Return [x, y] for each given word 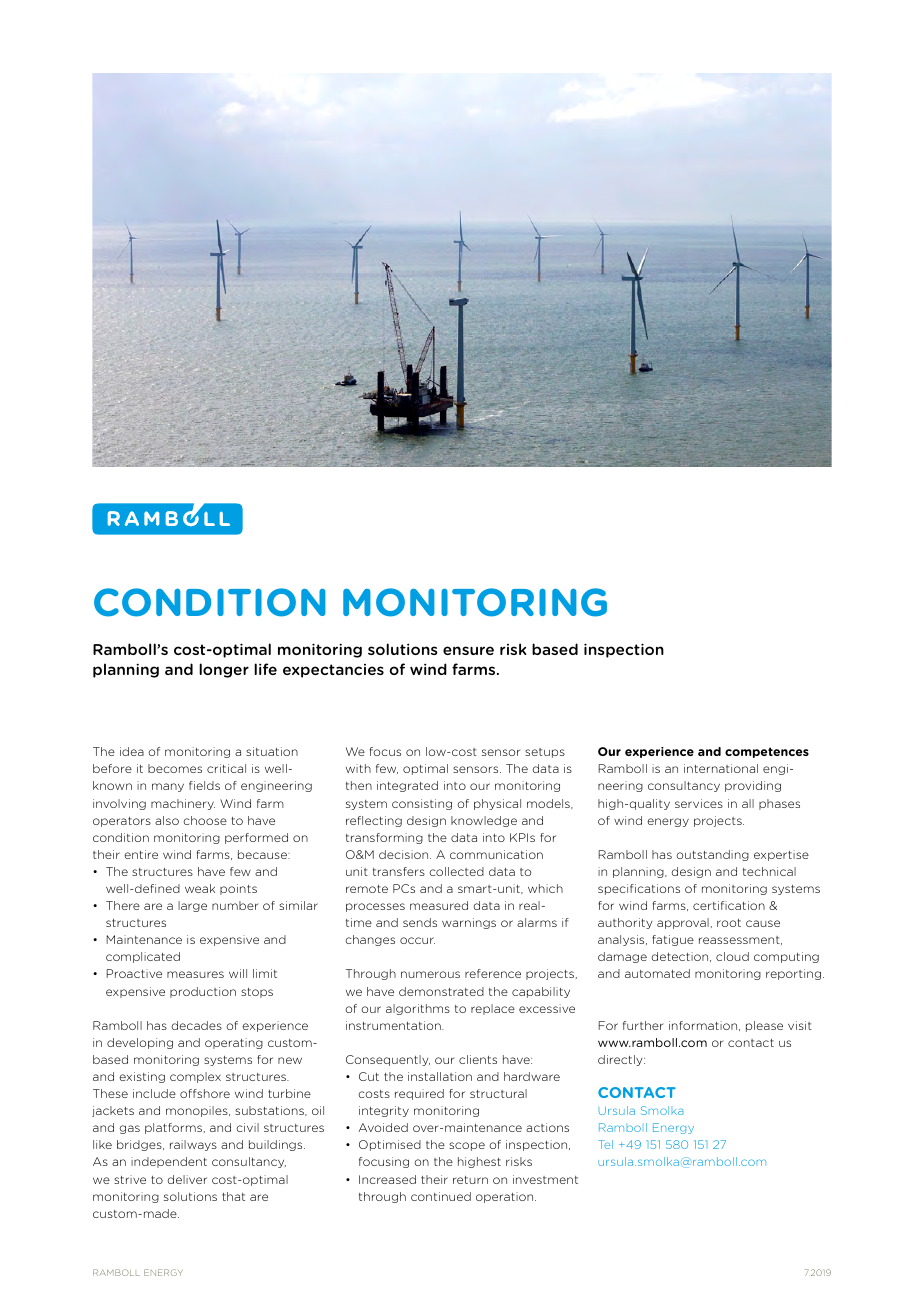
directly [621, 1060]
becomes [175, 768]
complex [195, 1077]
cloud [732, 956]
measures [195, 974]
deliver [187, 1179]
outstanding [712, 855]
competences [767, 752]
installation [440, 1076]
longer [224, 670]
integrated [407, 786]
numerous [430, 974]
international [721, 768]
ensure [468, 650]
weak [200, 888]
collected [456, 871]
